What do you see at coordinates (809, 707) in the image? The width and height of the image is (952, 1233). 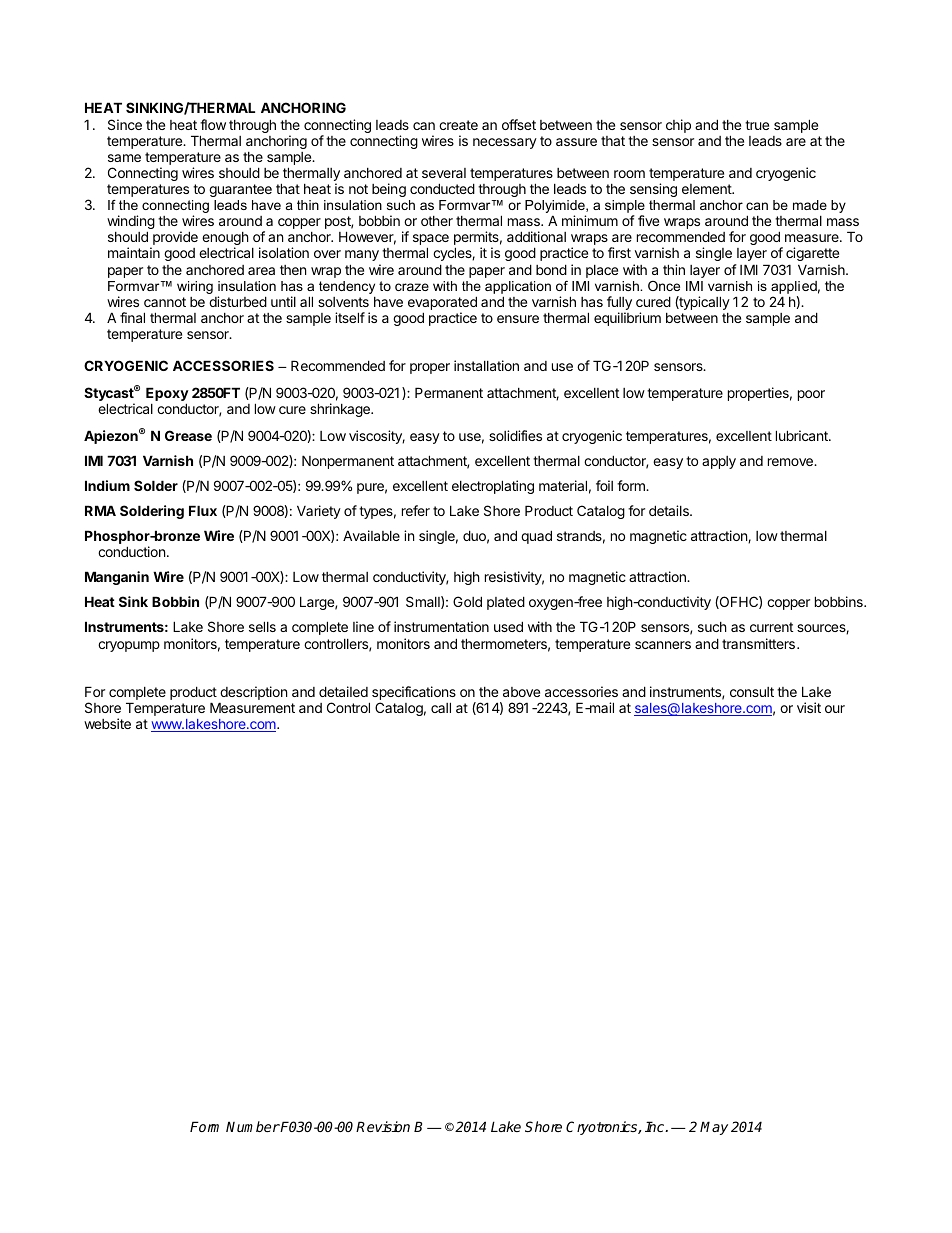 I see `visit` at bounding box center [809, 707].
